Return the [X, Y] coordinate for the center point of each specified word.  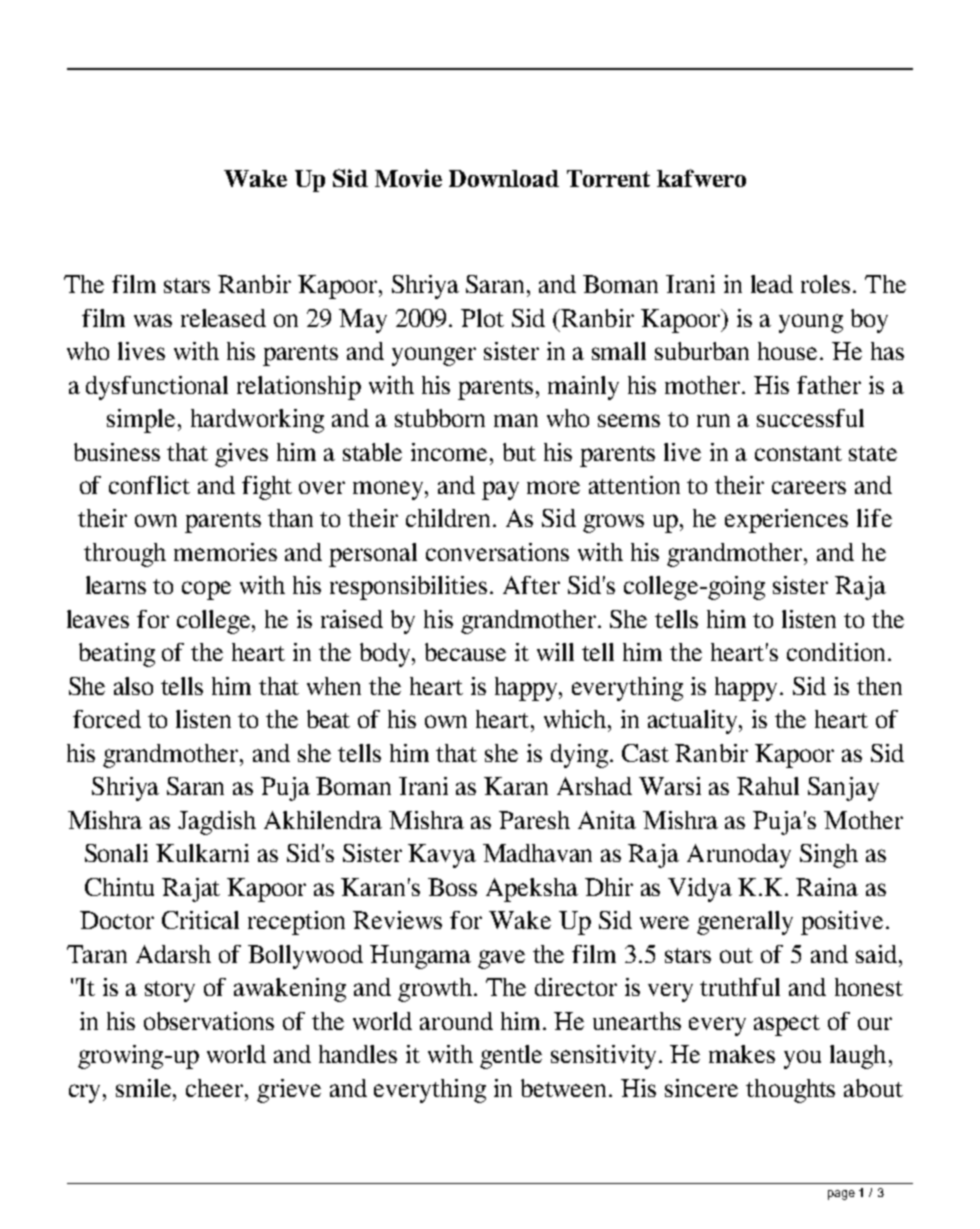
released [223, 318]
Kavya [442, 856]
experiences [786, 521]
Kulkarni [202, 853]
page [841, 1195]
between [565, 1088]
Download [504, 178]
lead [772, 284]
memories [225, 552]
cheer [216, 1088]
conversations [497, 552]
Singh [829, 856]
